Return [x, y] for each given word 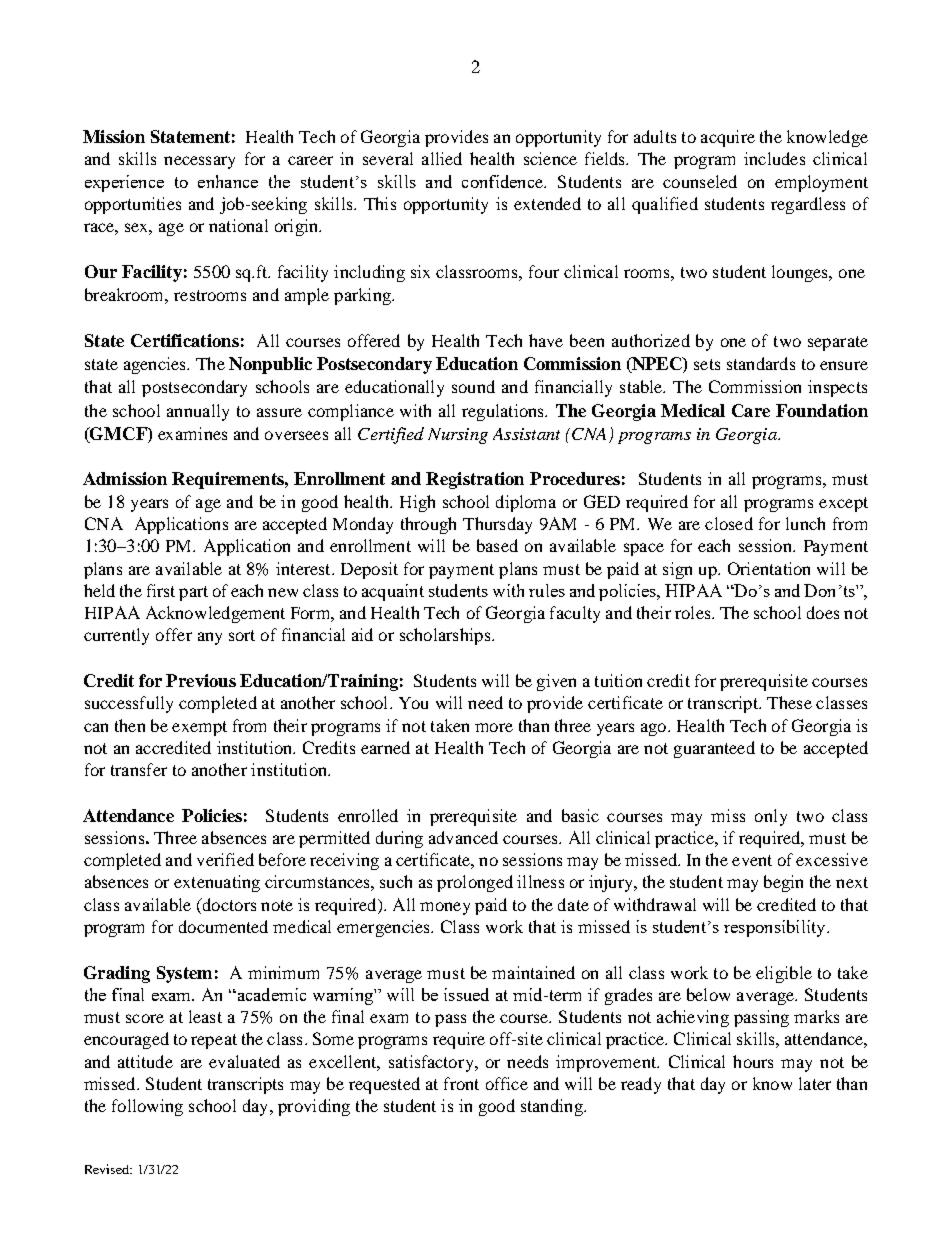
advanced [463, 837]
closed [729, 523]
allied [442, 158]
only [771, 817]
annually [198, 412]
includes [774, 158]
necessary [199, 162]
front [461, 1083]
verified [225, 859]
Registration [475, 480]
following [147, 1107]
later [815, 1083]
